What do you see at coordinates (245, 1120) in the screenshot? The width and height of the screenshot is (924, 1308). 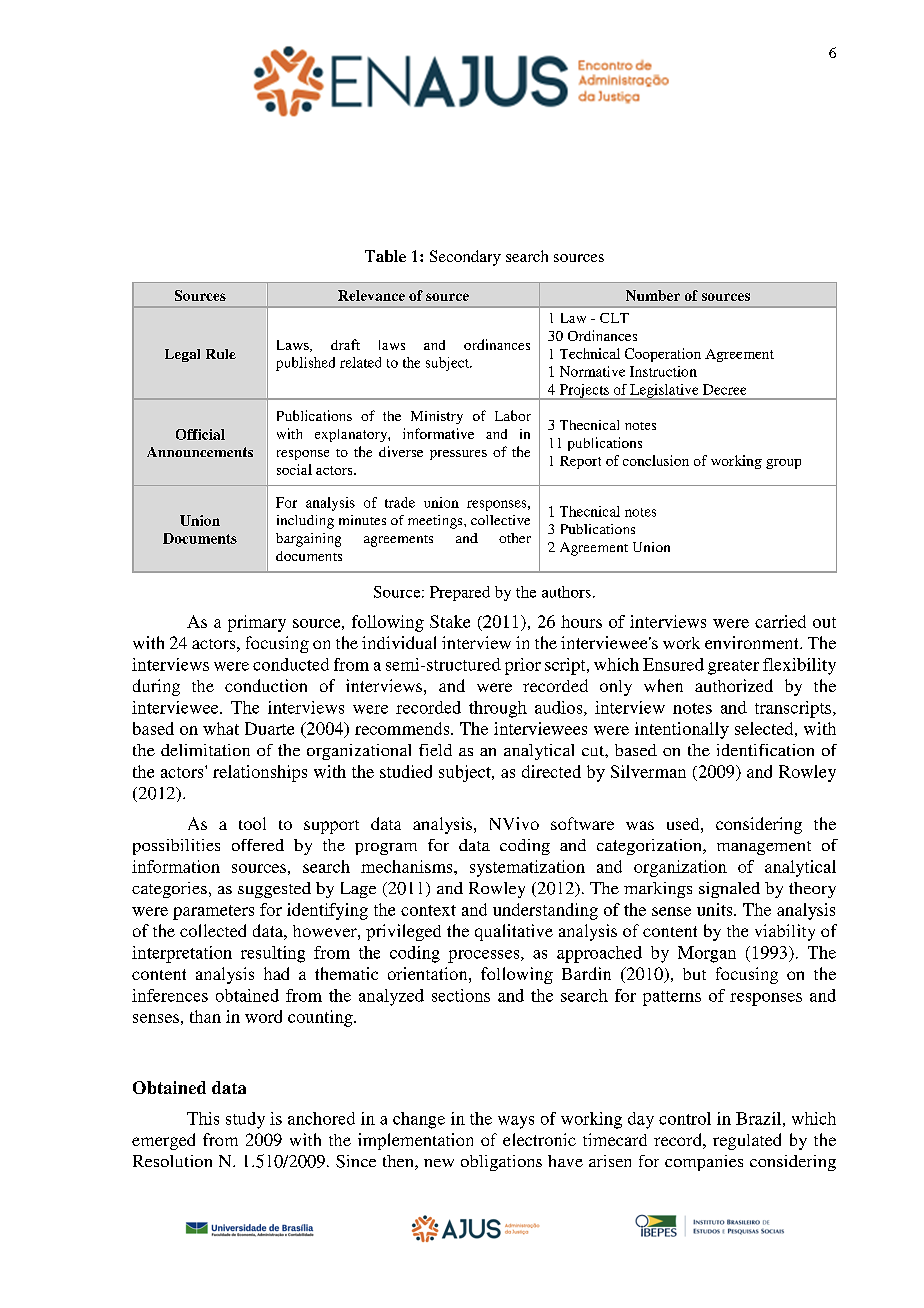 I see `study` at bounding box center [245, 1120].
